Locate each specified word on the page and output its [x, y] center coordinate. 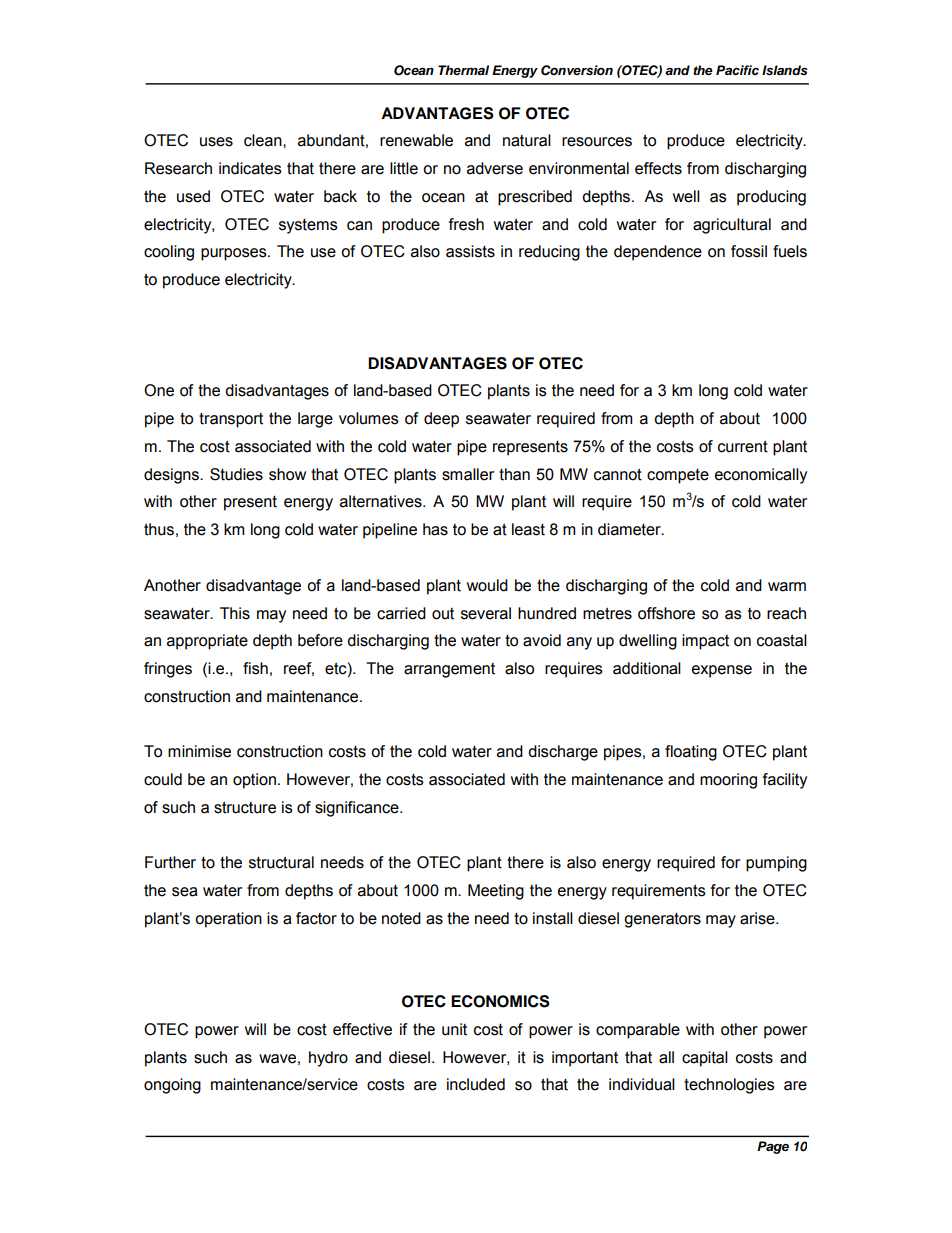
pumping [776, 864]
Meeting [496, 892]
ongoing [172, 1086]
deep [441, 420]
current [743, 446]
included [476, 1084]
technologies [729, 1086]
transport [231, 420]
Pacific [737, 70]
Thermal [463, 70]
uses [216, 142]
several [486, 613]
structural [281, 862]
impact [705, 642]
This [235, 613]
